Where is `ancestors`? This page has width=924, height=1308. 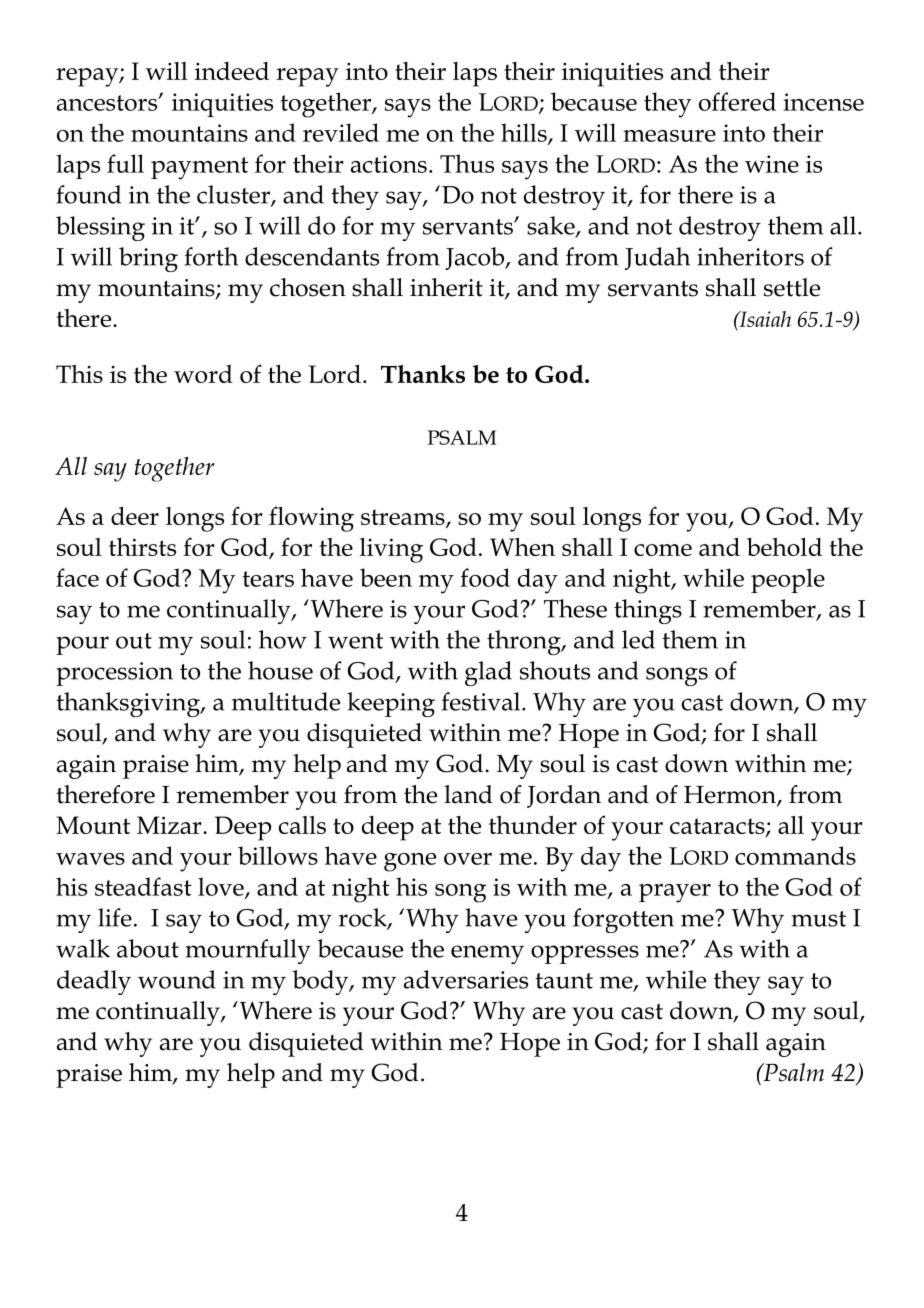
ancestors is located at coordinates (108, 103).
